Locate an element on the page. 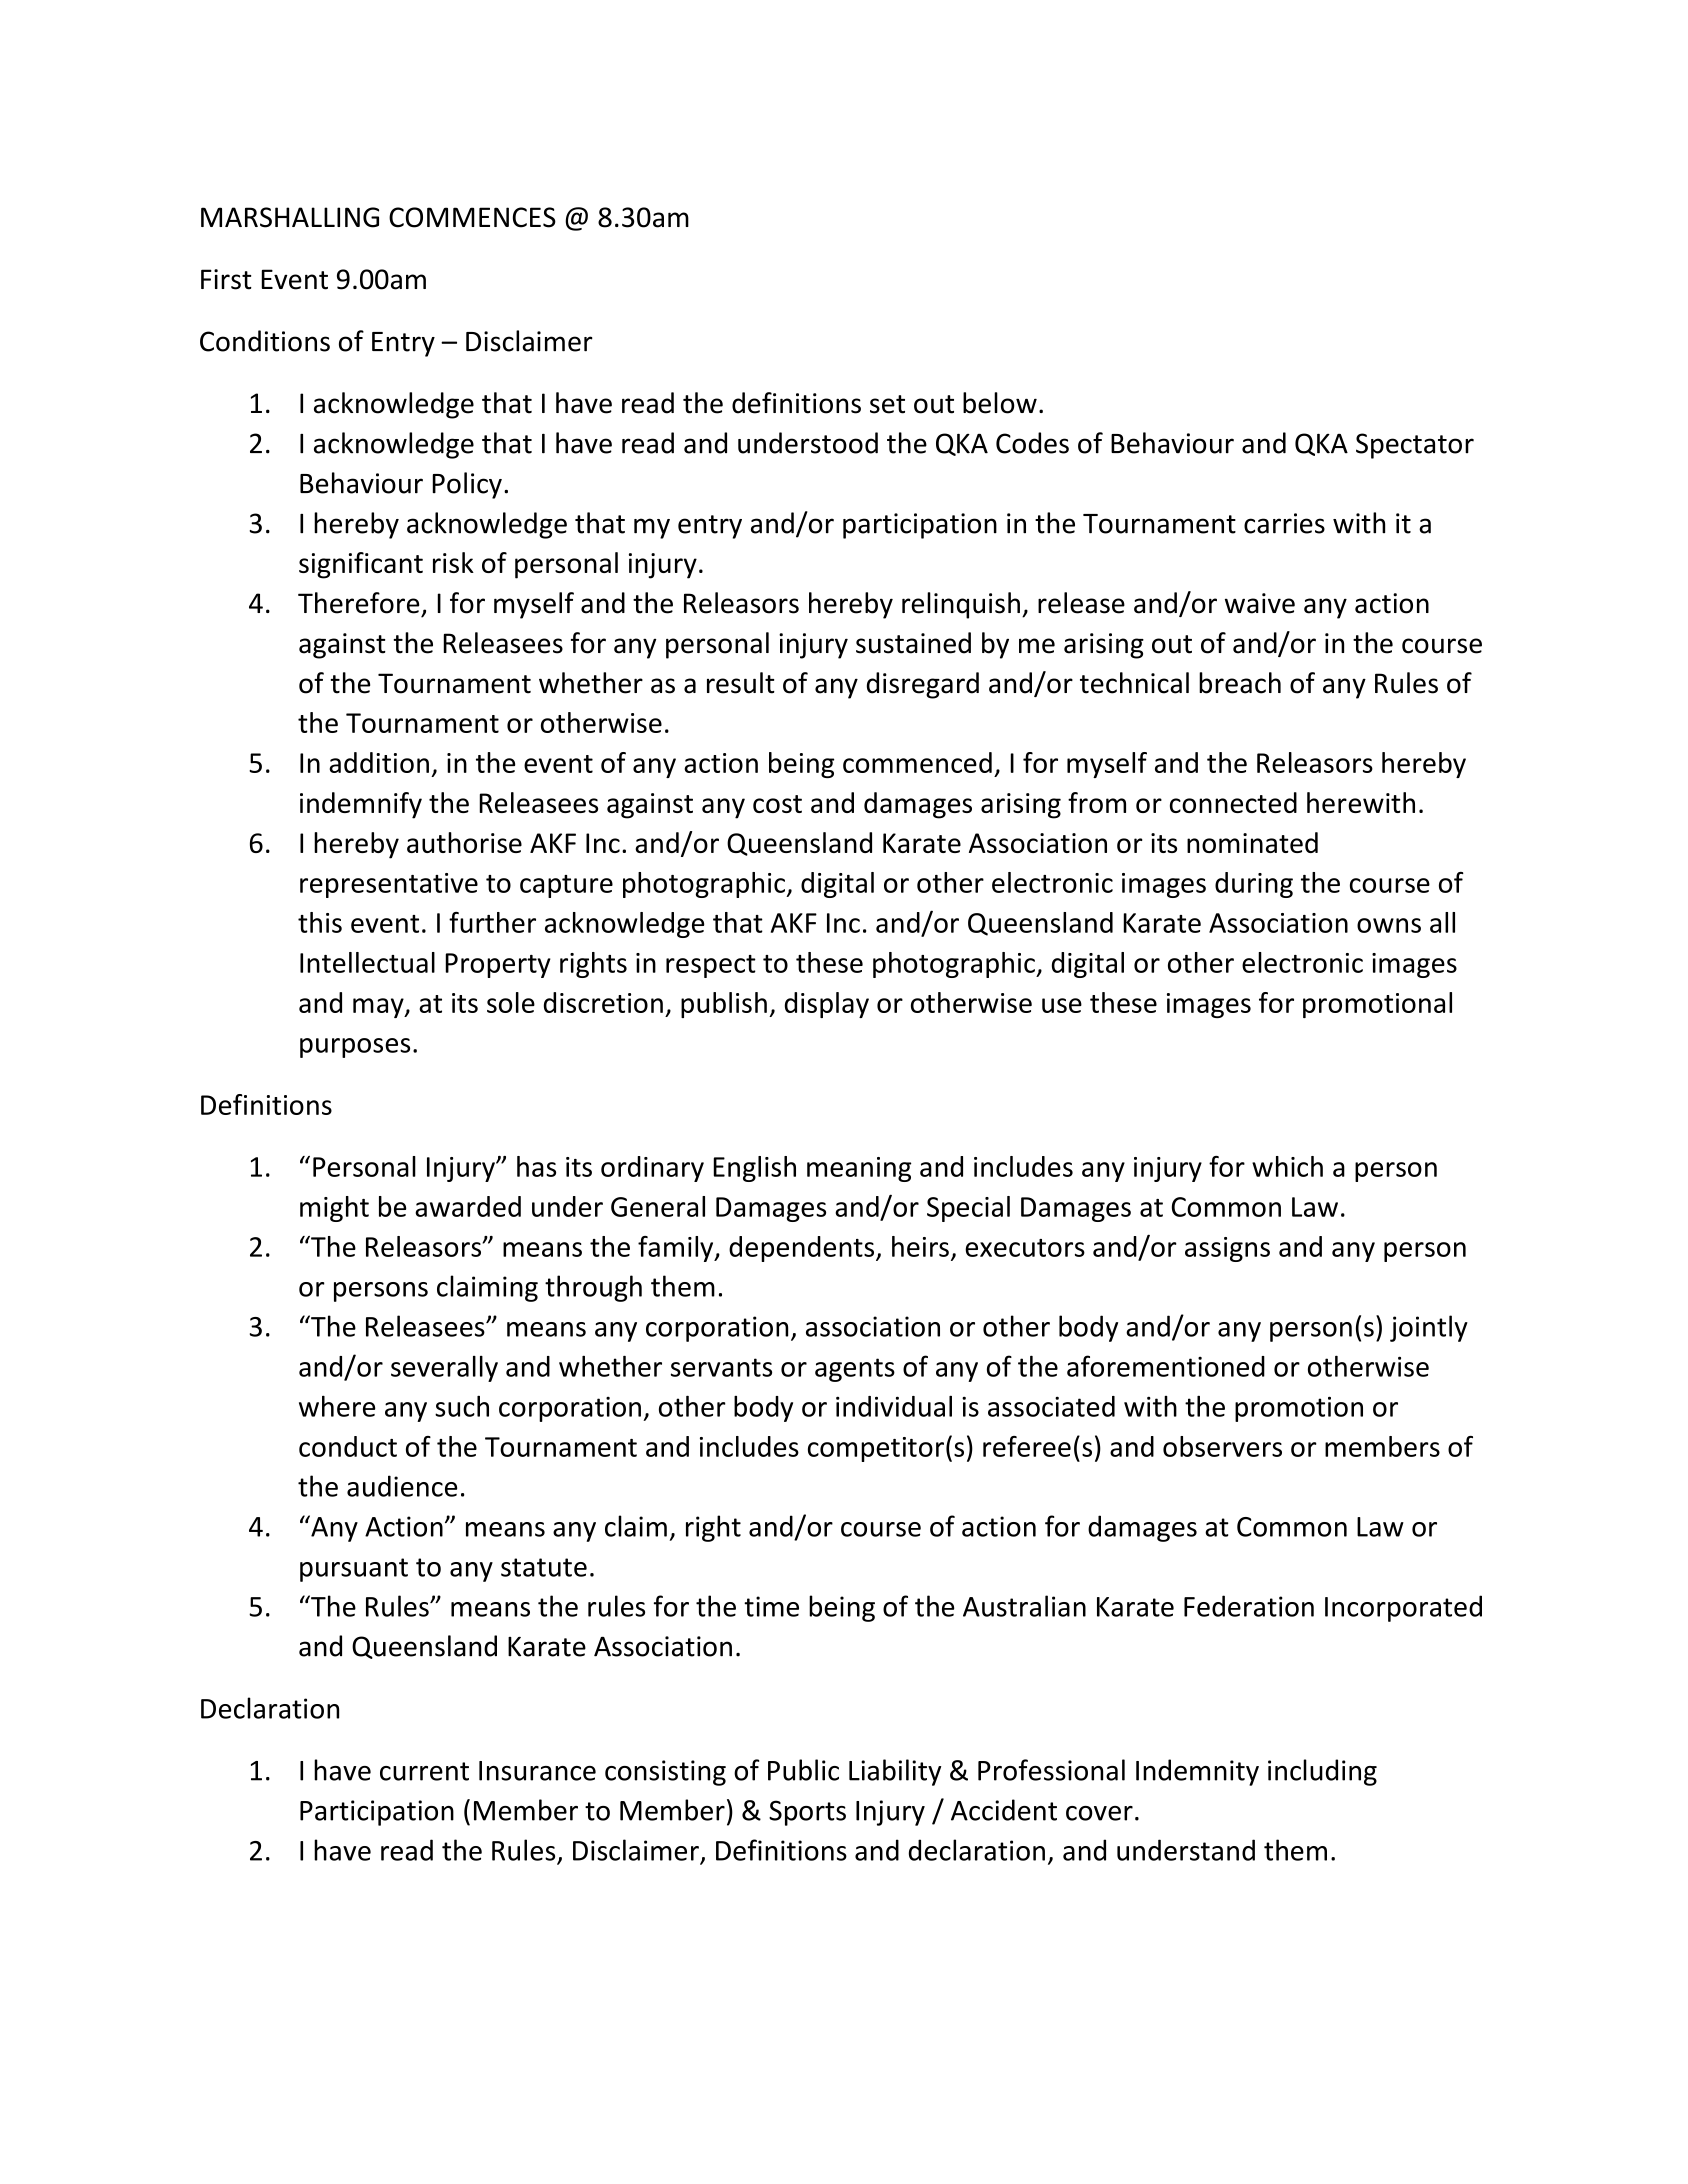  Therefore is located at coordinates (358, 603).
